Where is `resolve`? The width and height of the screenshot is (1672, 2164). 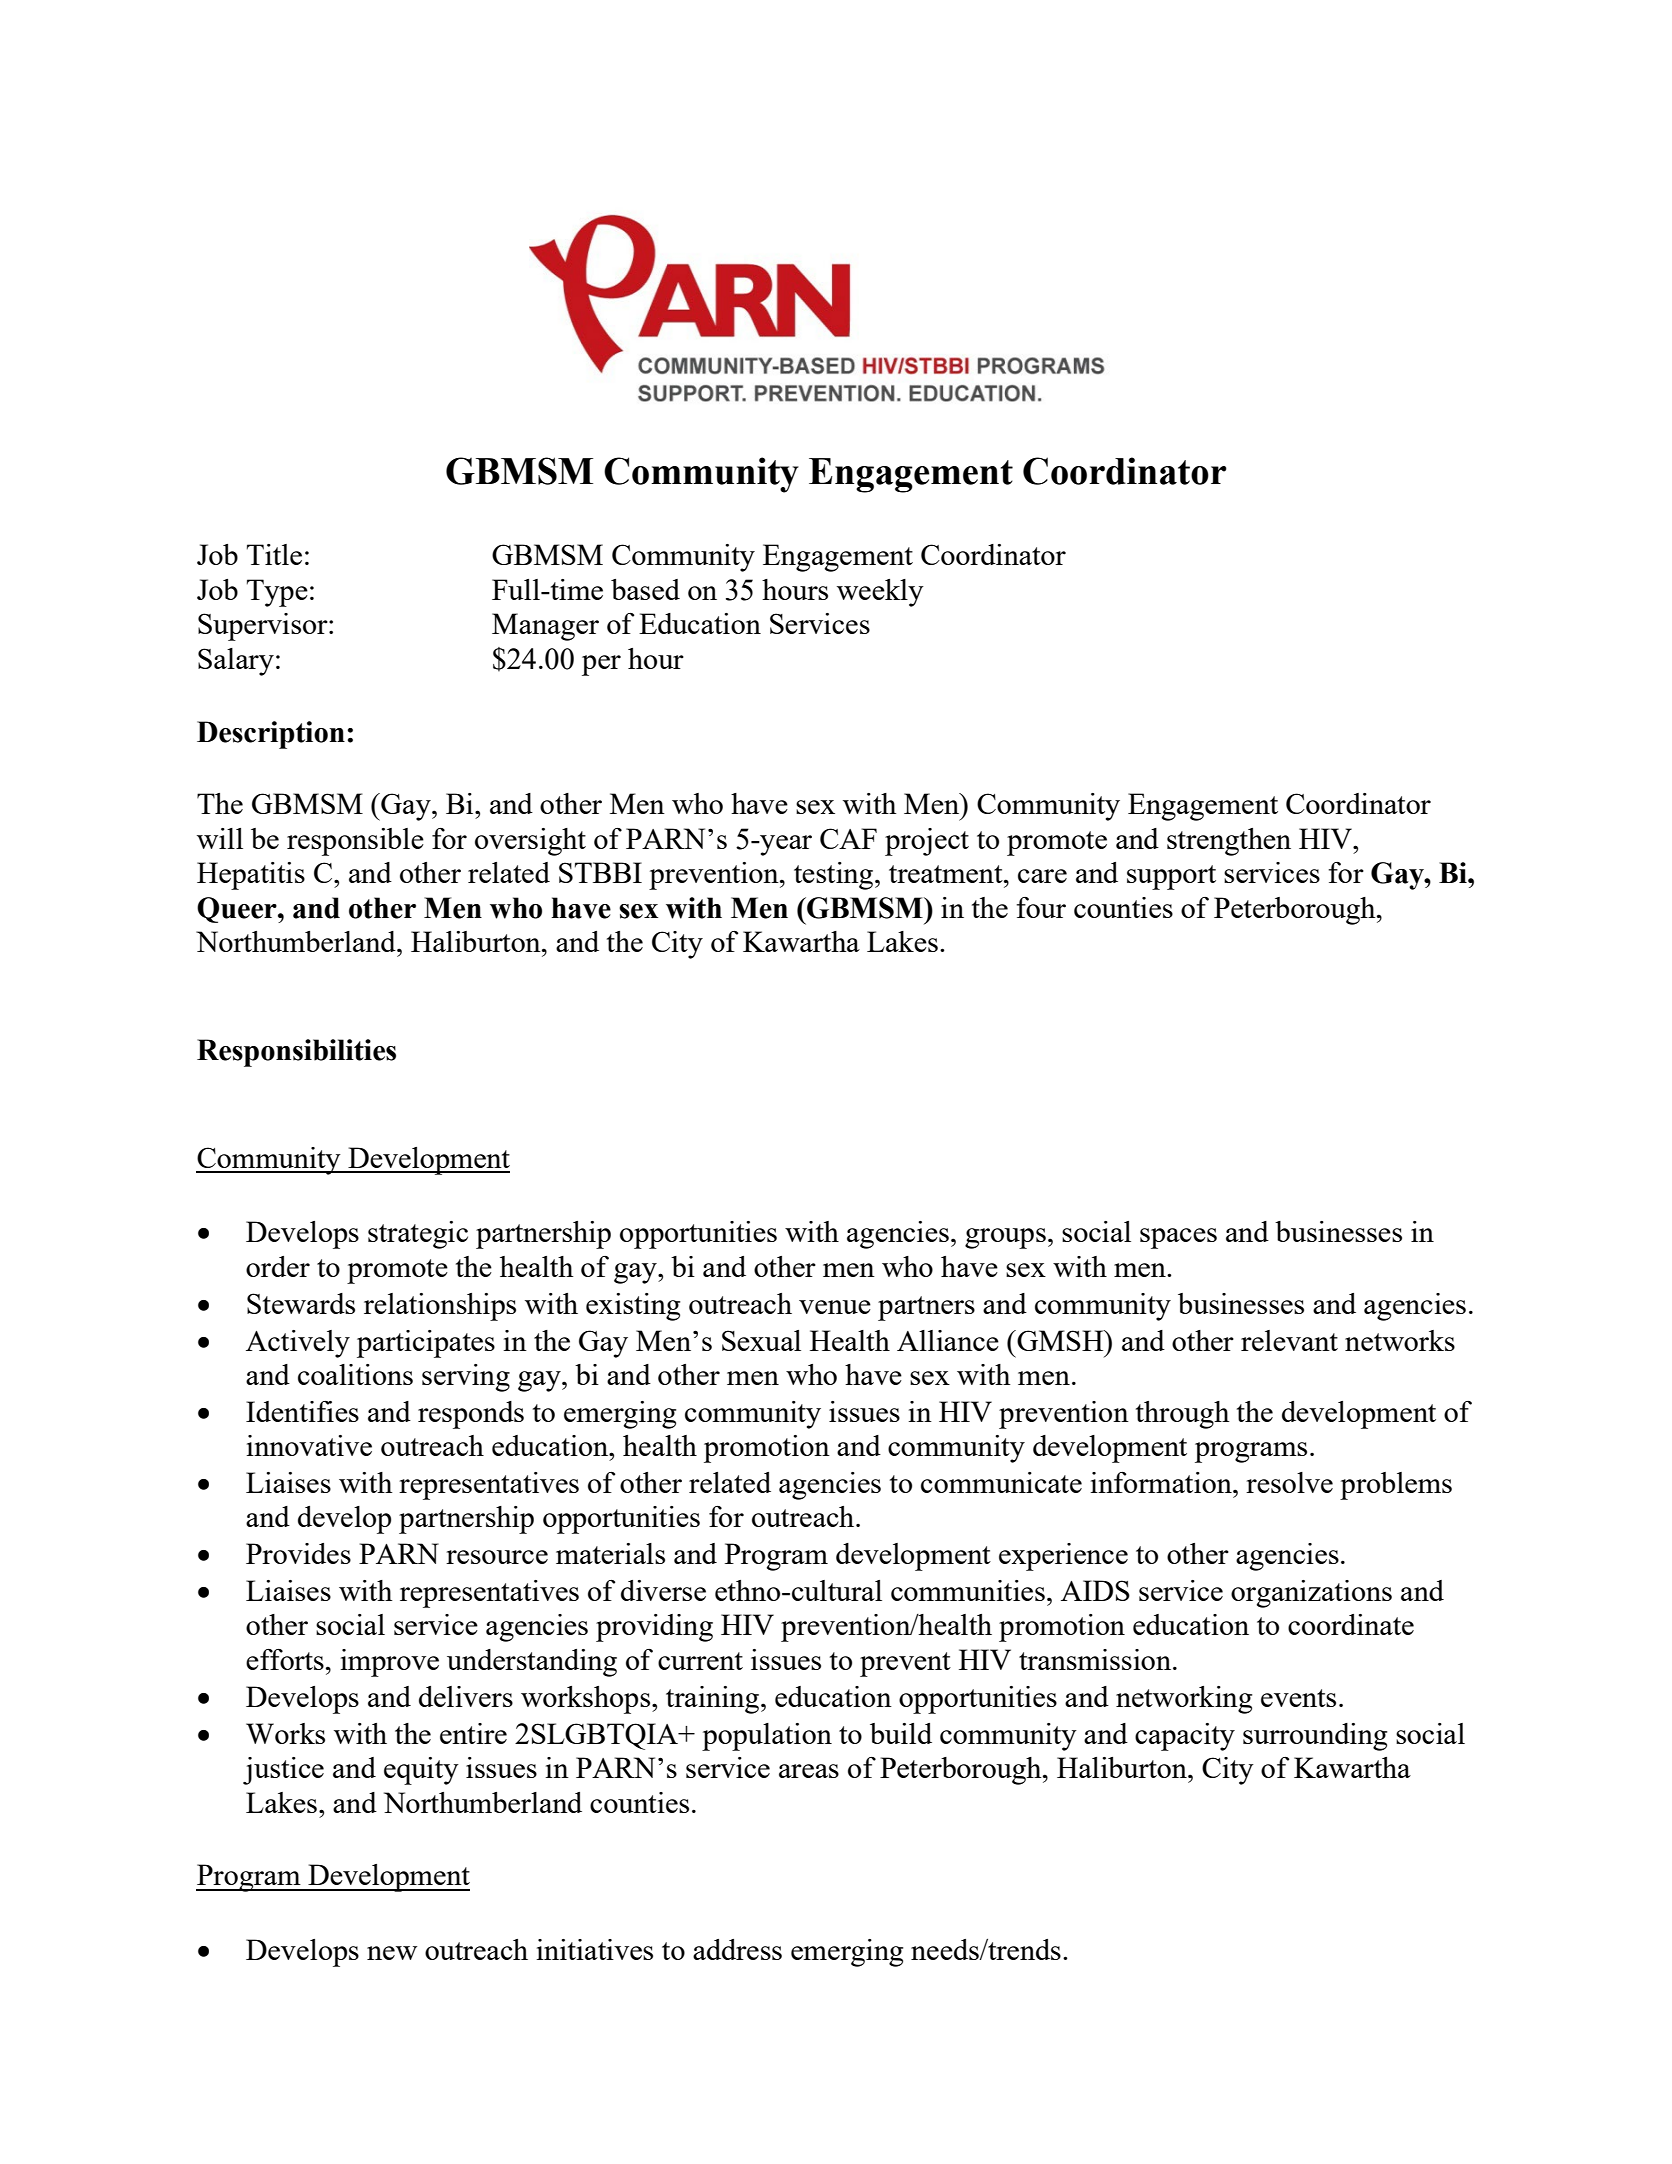 resolve is located at coordinates (1289, 1482).
